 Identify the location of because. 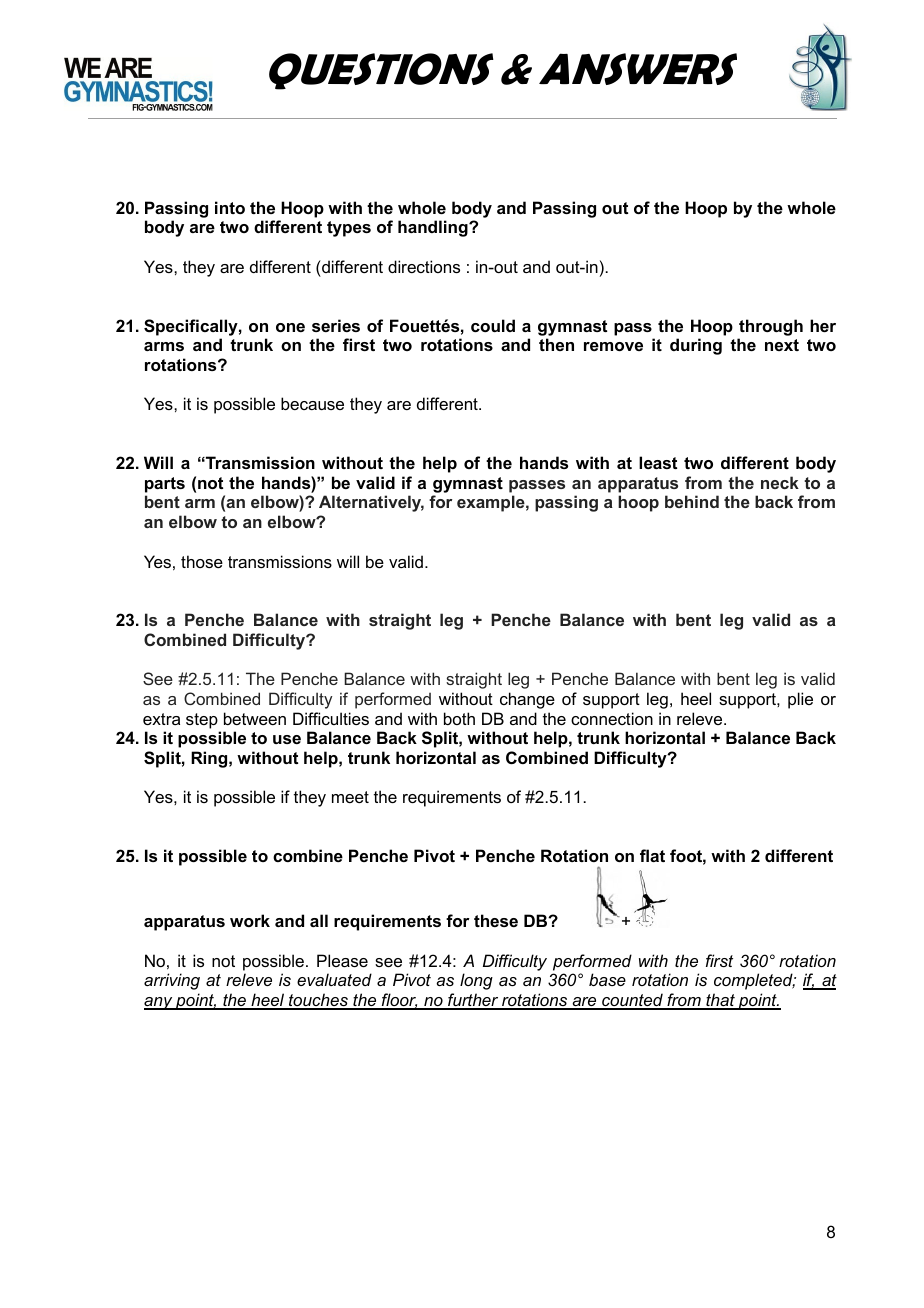
(312, 403).
